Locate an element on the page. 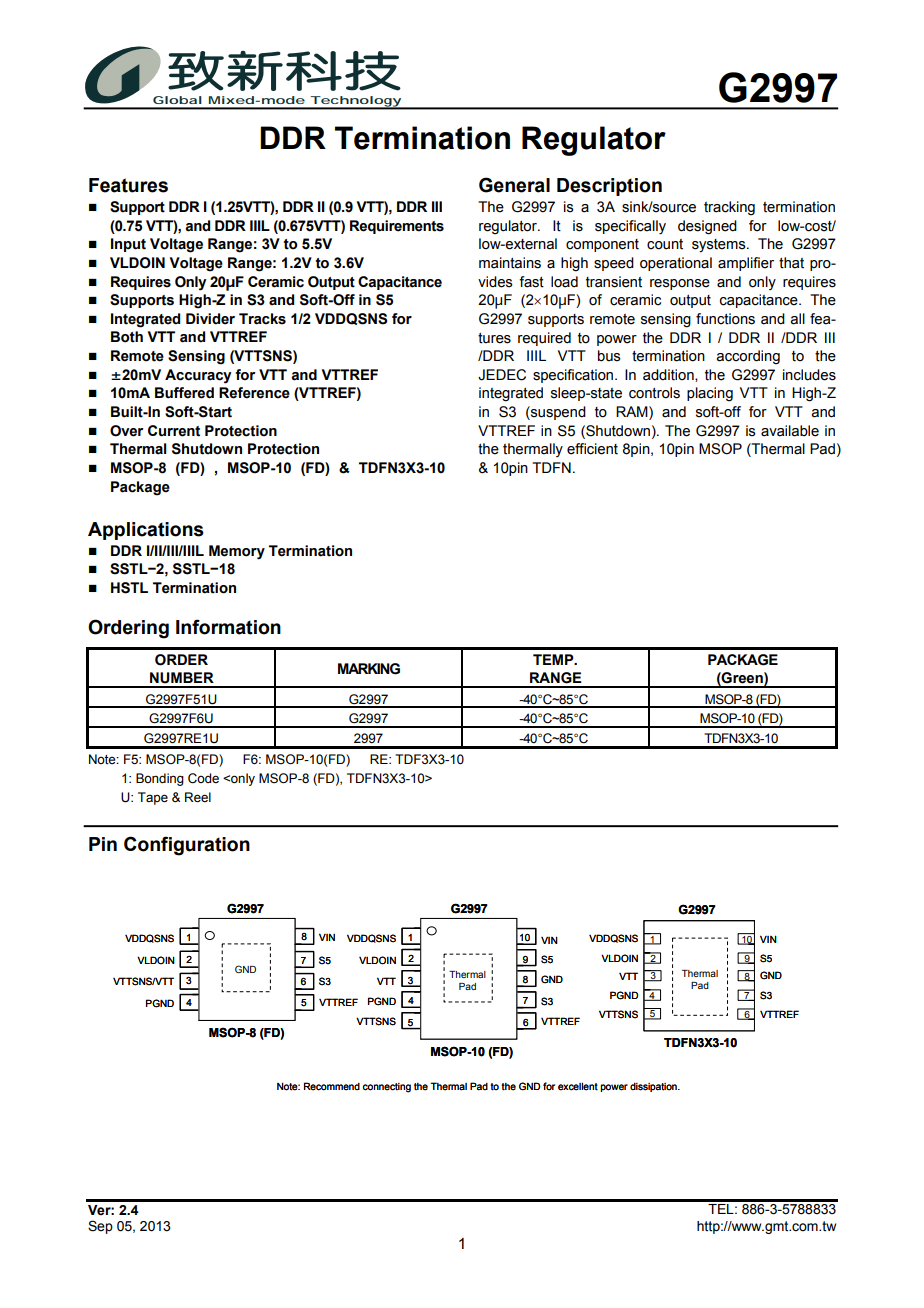 The width and height of the document is (924, 1308). General is located at coordinates (514, 185).
